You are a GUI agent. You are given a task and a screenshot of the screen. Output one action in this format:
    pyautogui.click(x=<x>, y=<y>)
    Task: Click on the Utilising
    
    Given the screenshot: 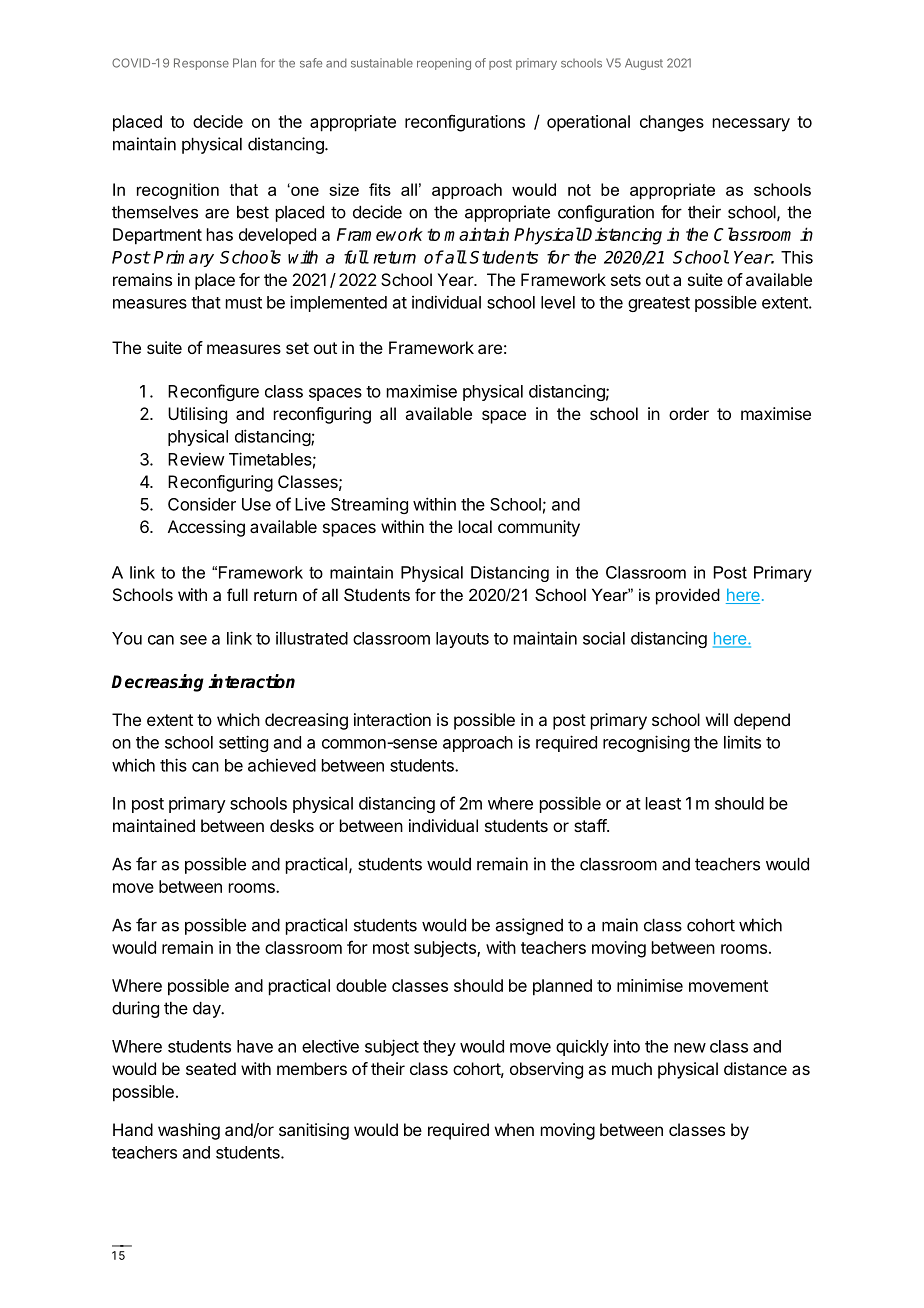 What is the action you would take?
    pyautogui.click(x=197, y=415)
